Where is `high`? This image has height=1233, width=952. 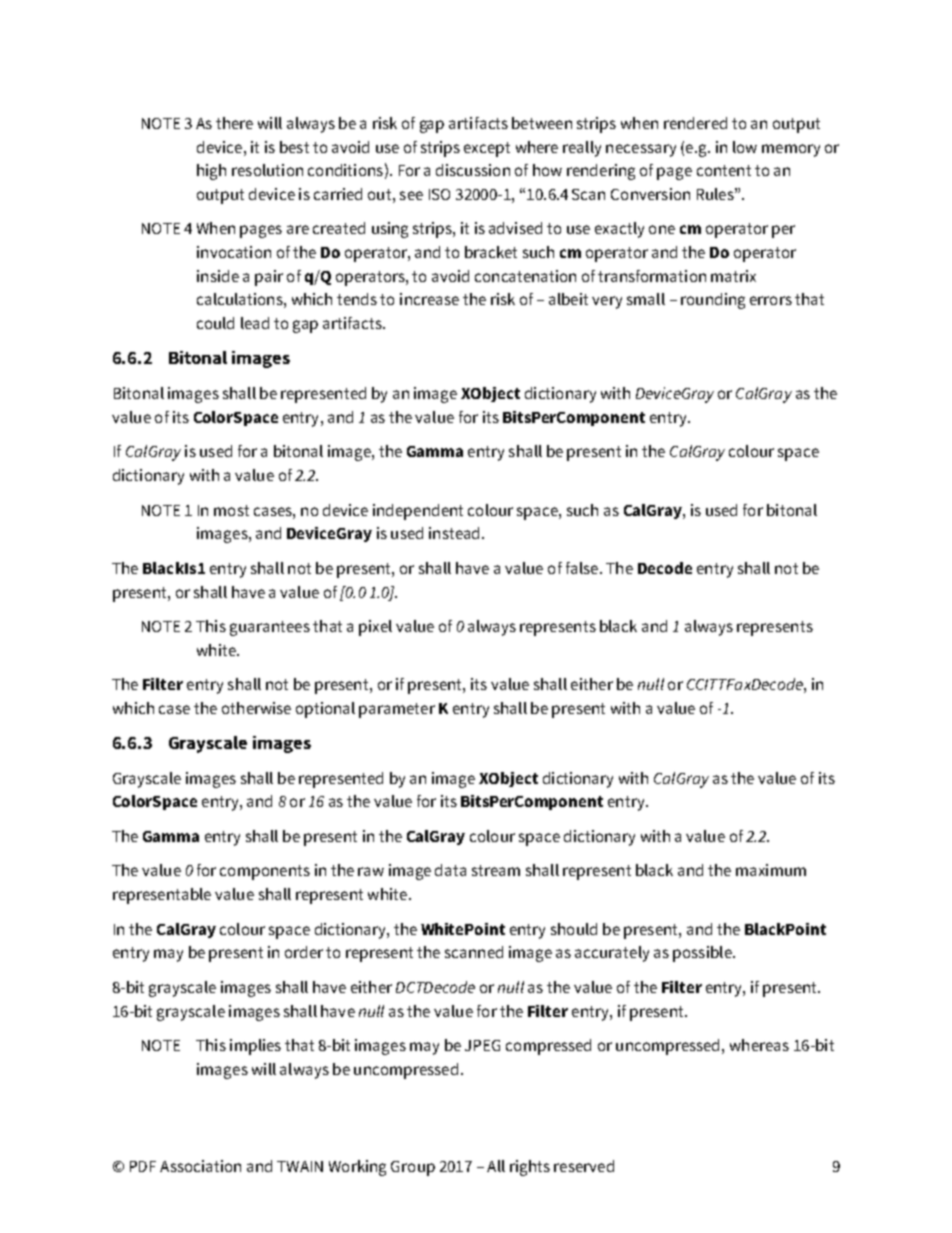
high is located at coordinates (211, 172).
